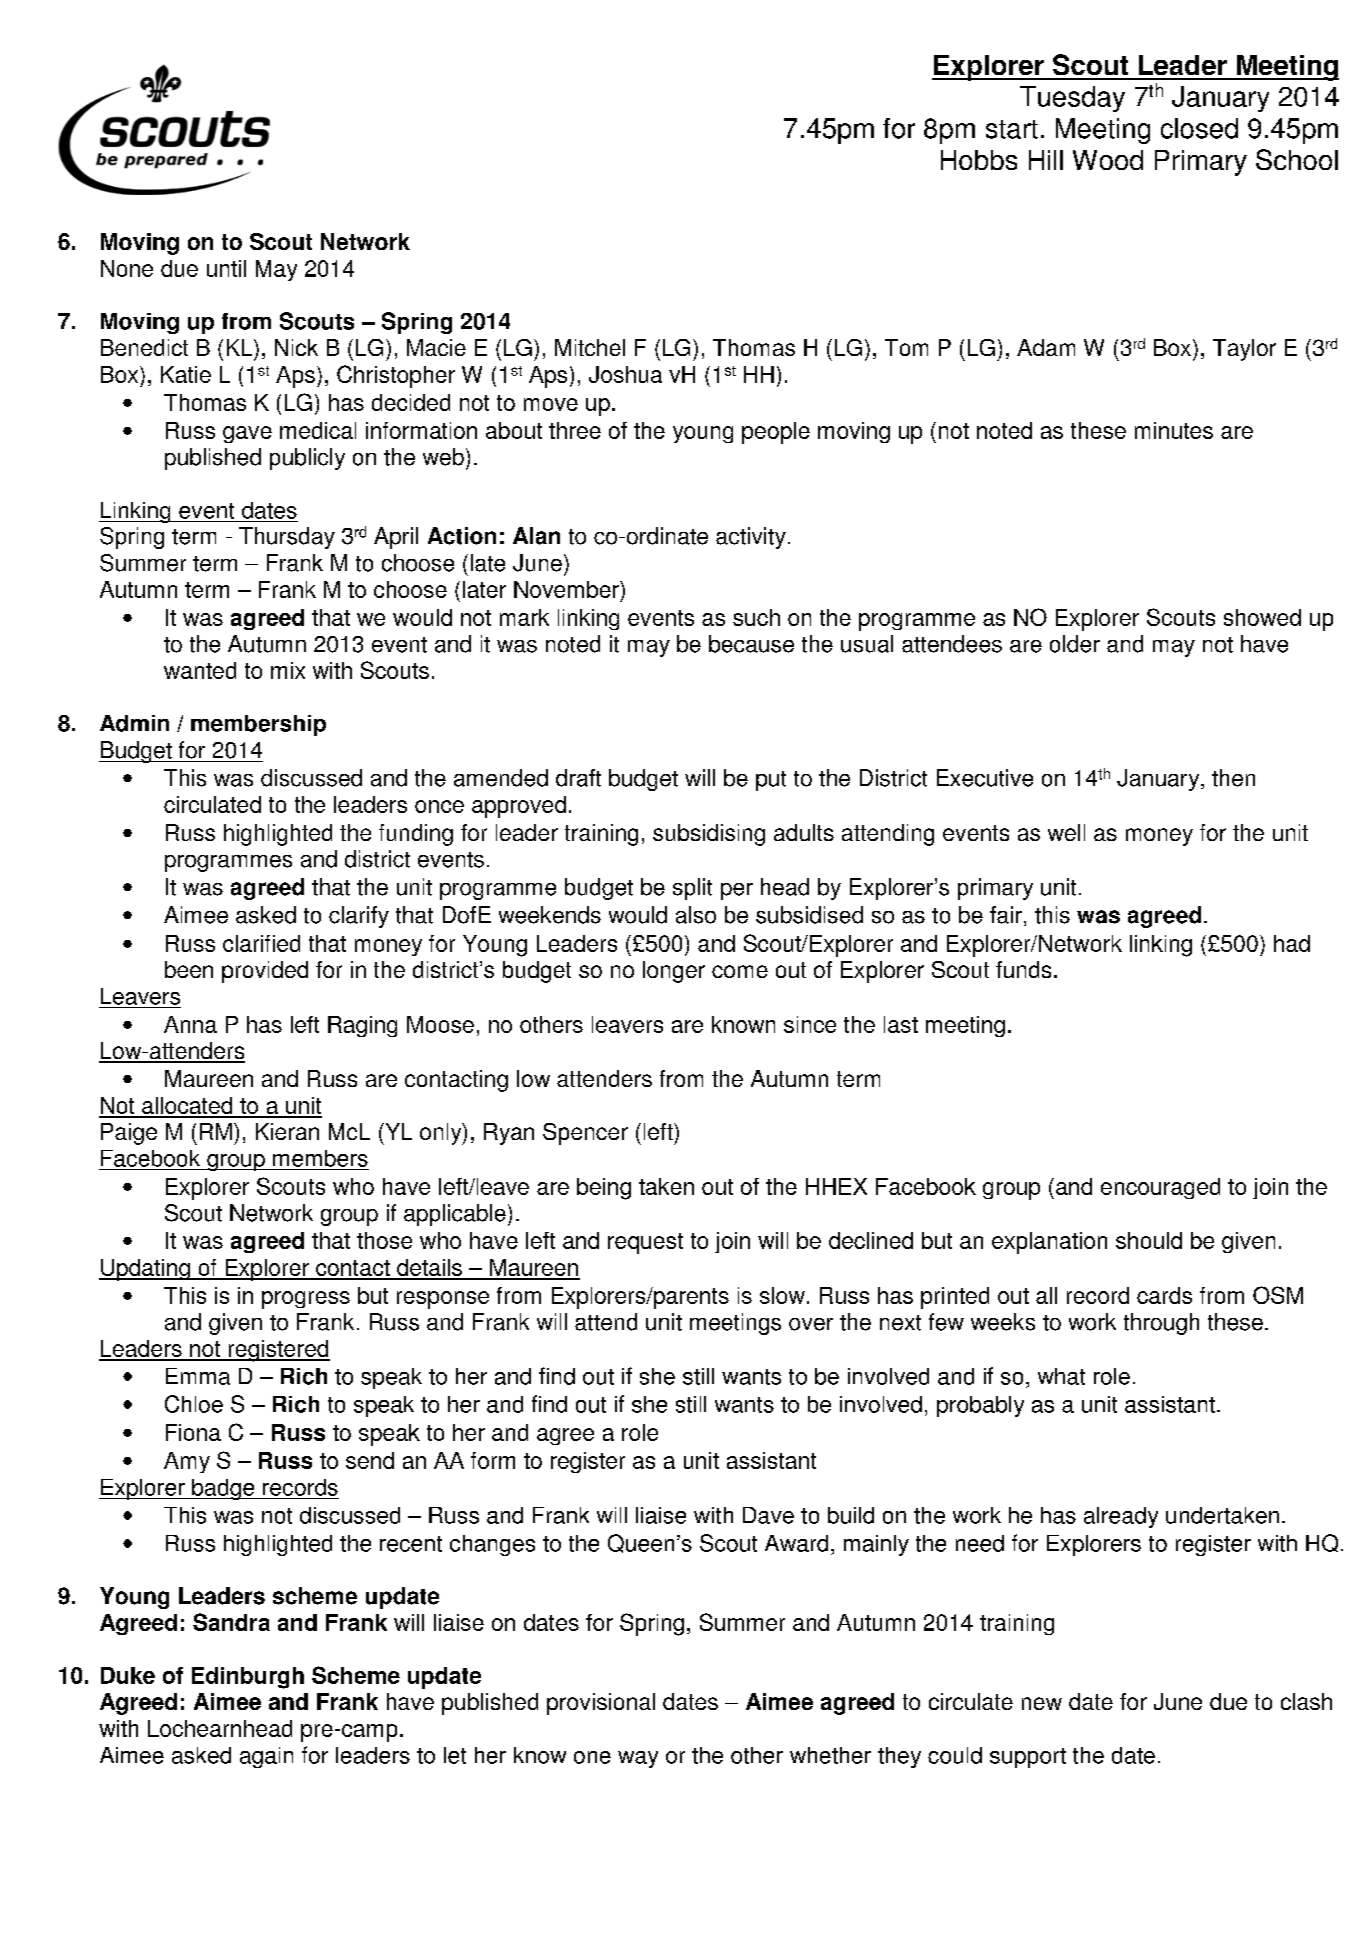  I want to click on closed, so click(1199, 128).
